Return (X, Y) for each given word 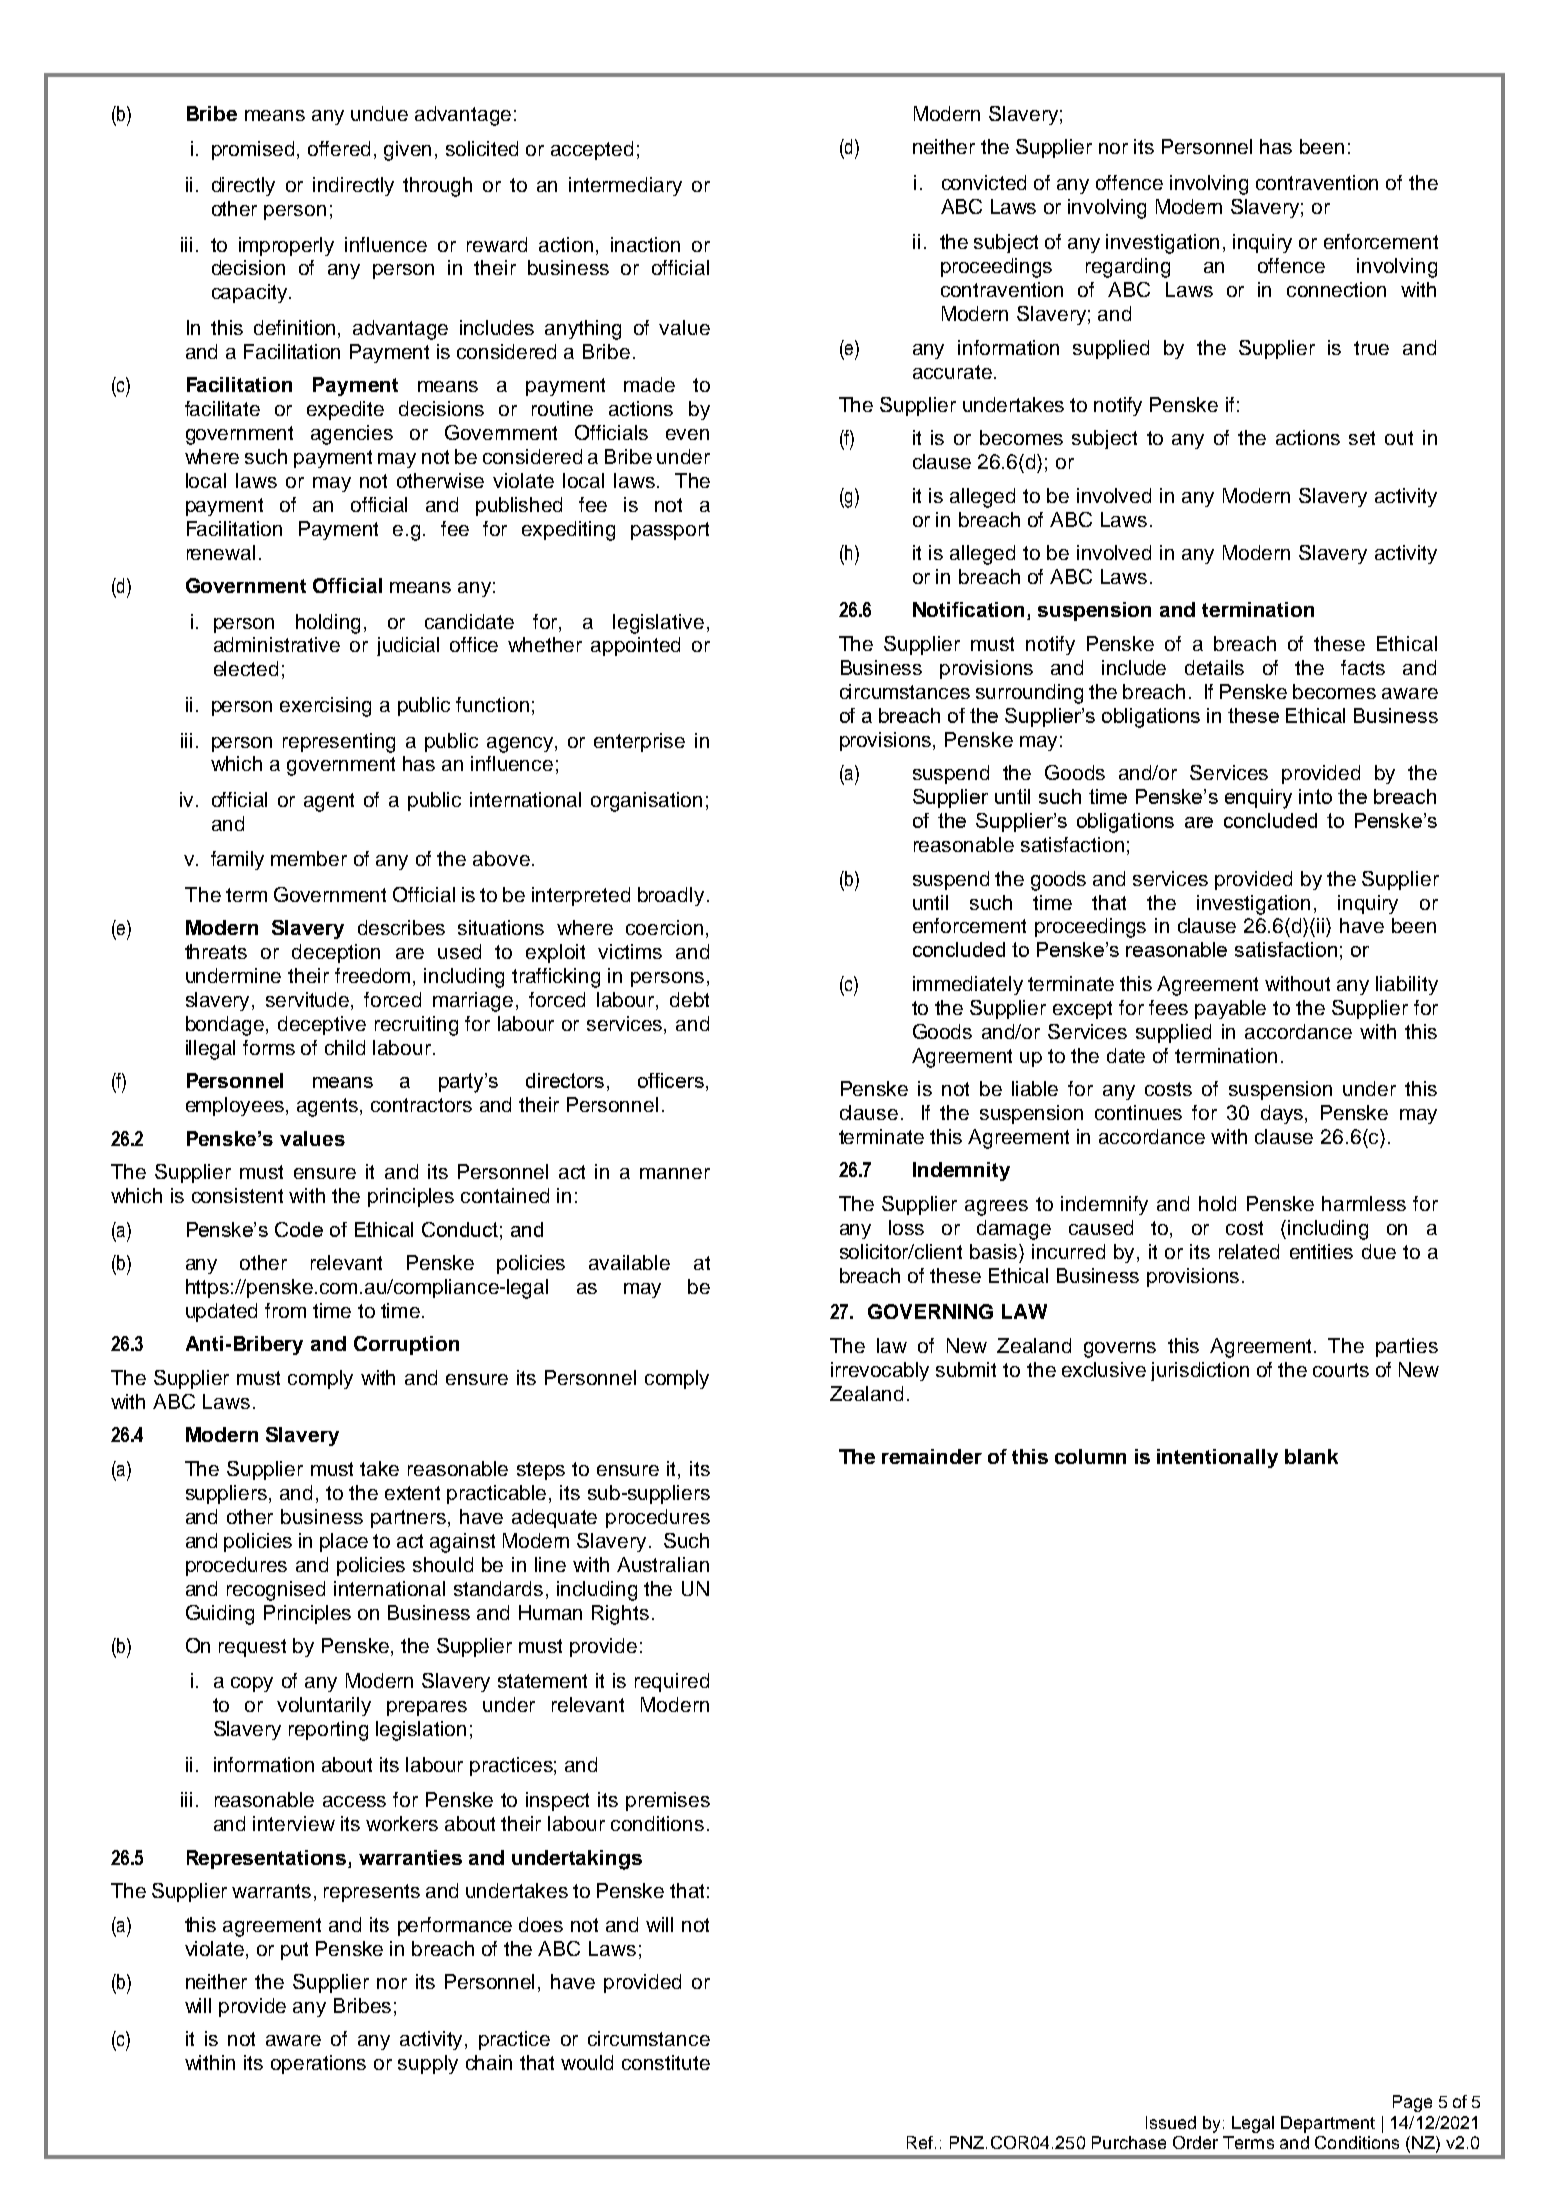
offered (339, 148)
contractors (421, 1105)
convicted (984, 182)
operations (318, 2064)
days (1283, 1114)
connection (1336, 289)
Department (1328, 2124)
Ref (920, 2142)
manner (675, 1173)
